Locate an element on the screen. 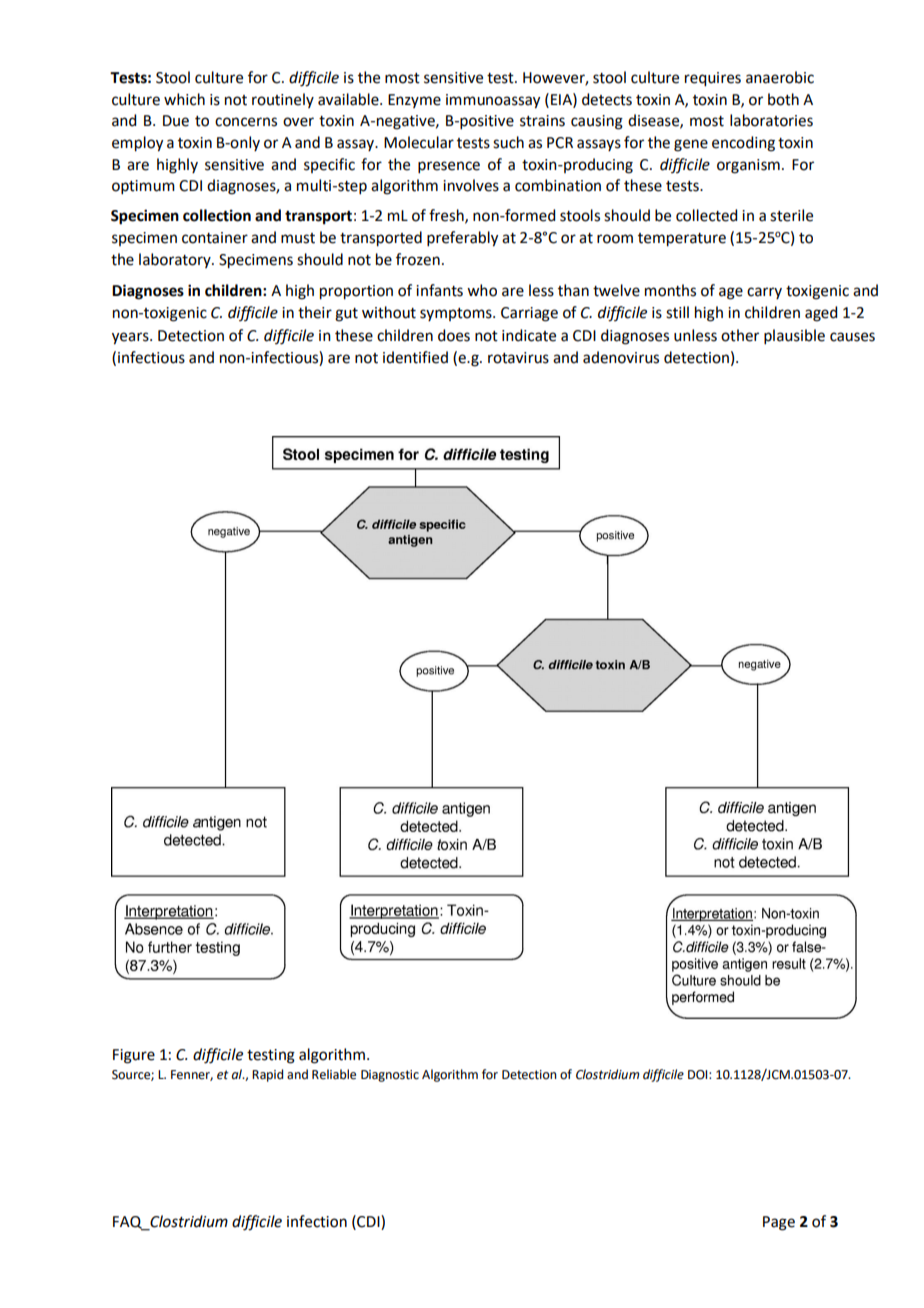 The width and height of the screenshot is (924, 1308). concerns is located at coordinates (246, 122).
